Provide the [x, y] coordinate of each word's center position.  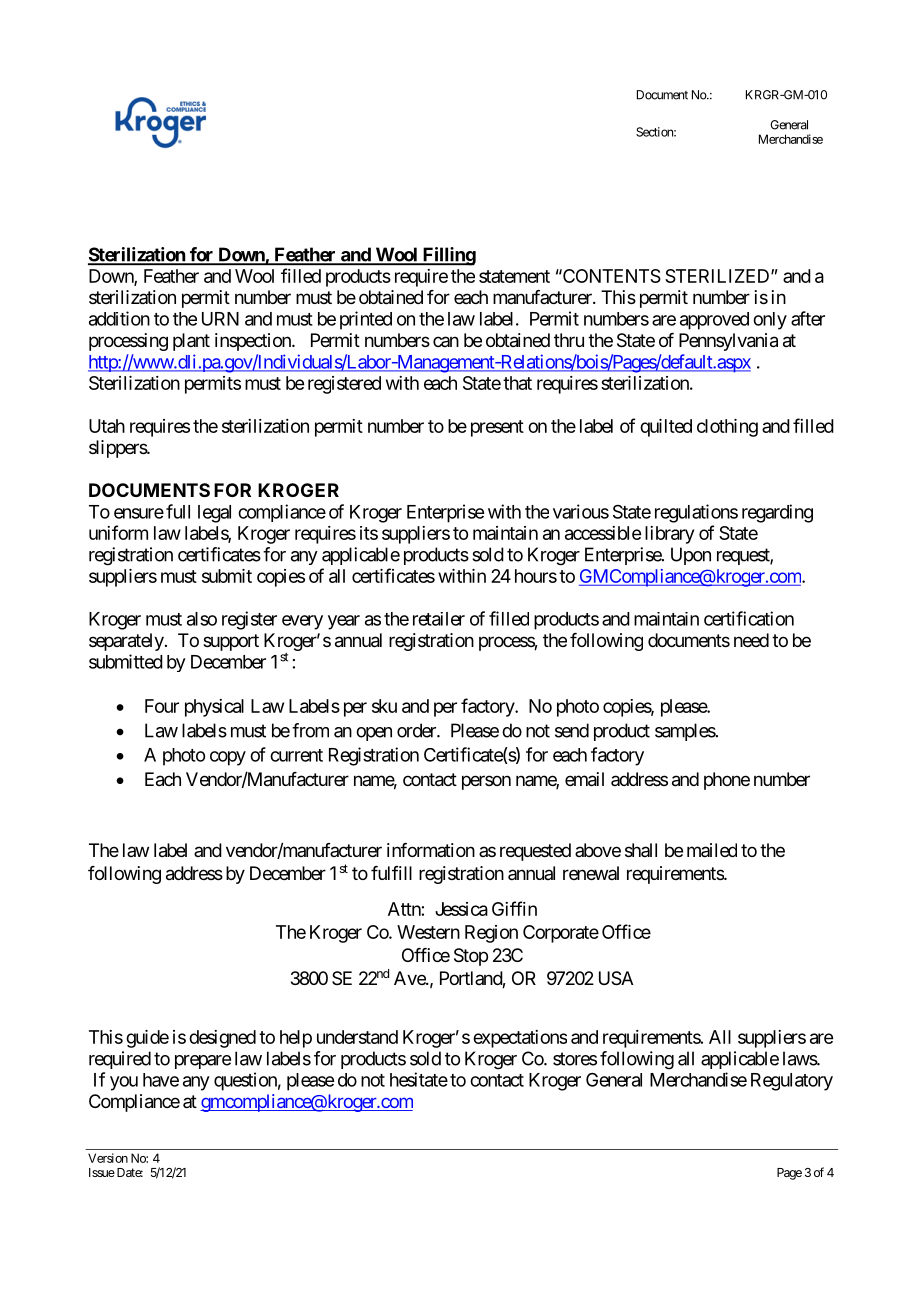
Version [108, 1158]
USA [616, 978]
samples [685, 732]
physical [214, 708]
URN [220, 319]
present [497, 428]
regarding [777, 513]
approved [714, 321]
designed [222, 1039]
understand [357, 1037]
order [417, 730]
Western [428, 932]
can [446, 341]
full [178, 511]
